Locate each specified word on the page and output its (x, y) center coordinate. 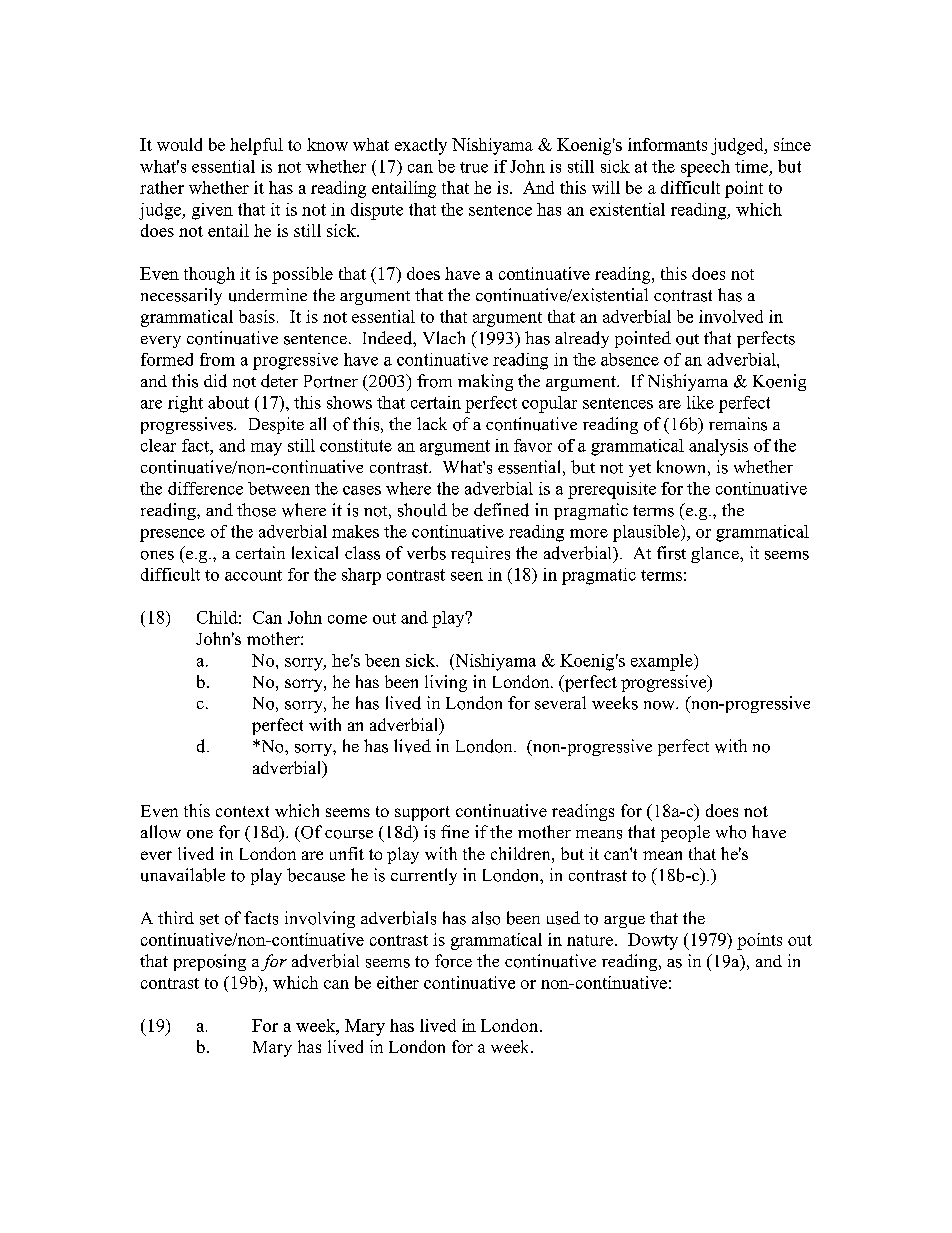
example (663, 662)
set (209, 919)
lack (432, 423)
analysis (718, 447)
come (347, 619)
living (446, 683)
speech (705, 168)
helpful (256, 146)
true (474, 167)
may (266, 449)
